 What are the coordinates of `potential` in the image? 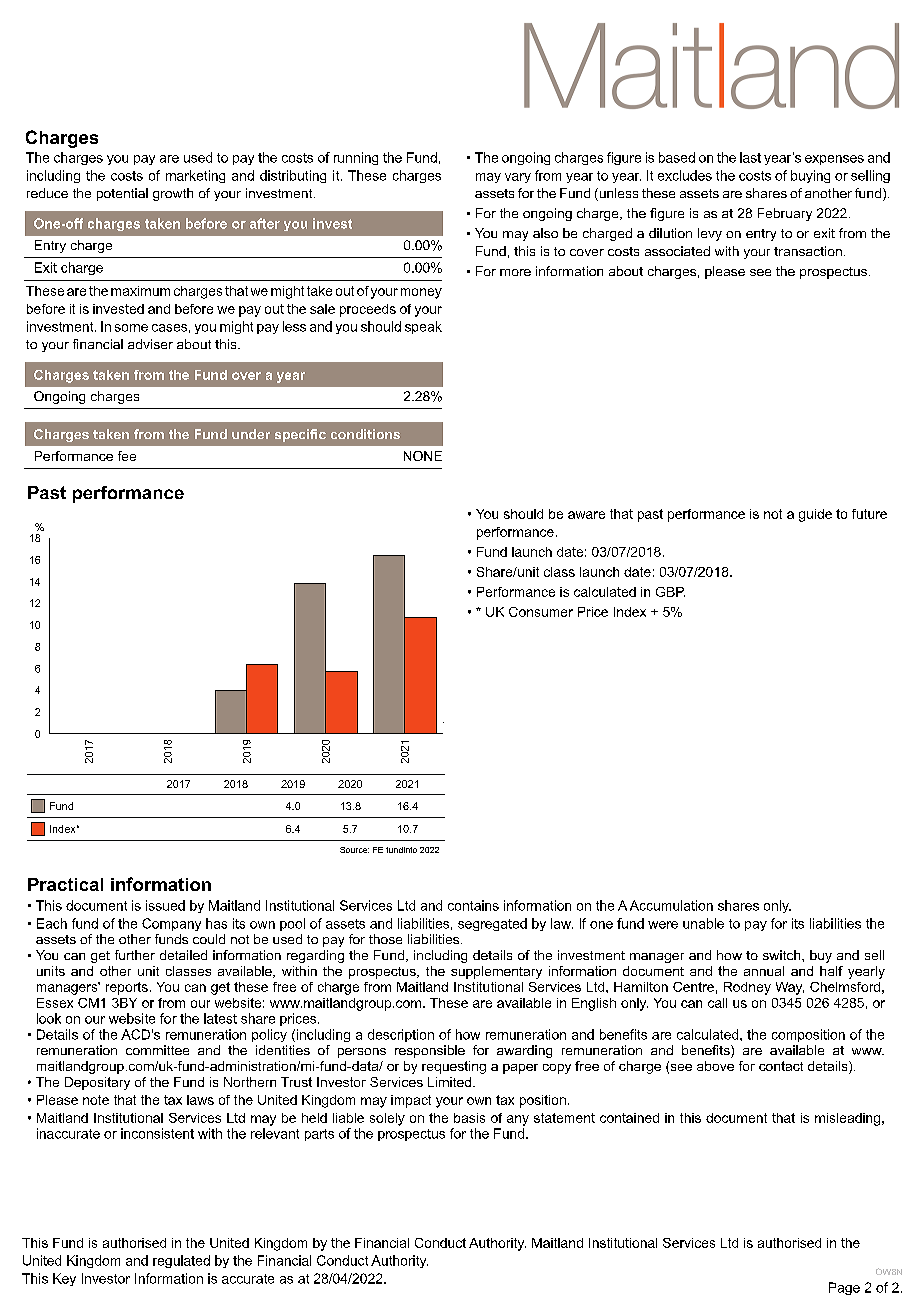 It's located at (122, 194).
